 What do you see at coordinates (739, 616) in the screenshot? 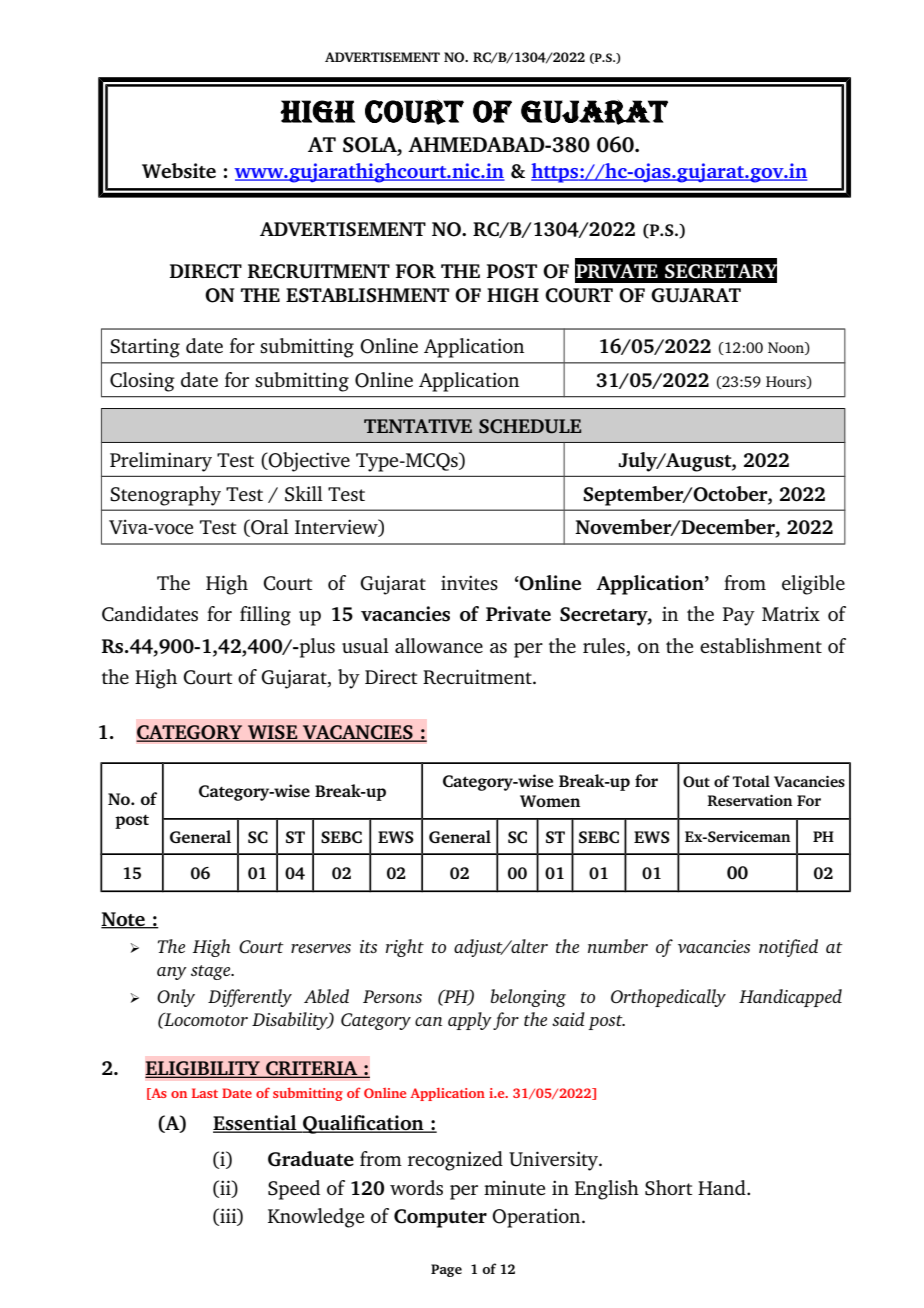
I see `Pay` at bounding box center [739, 616].
